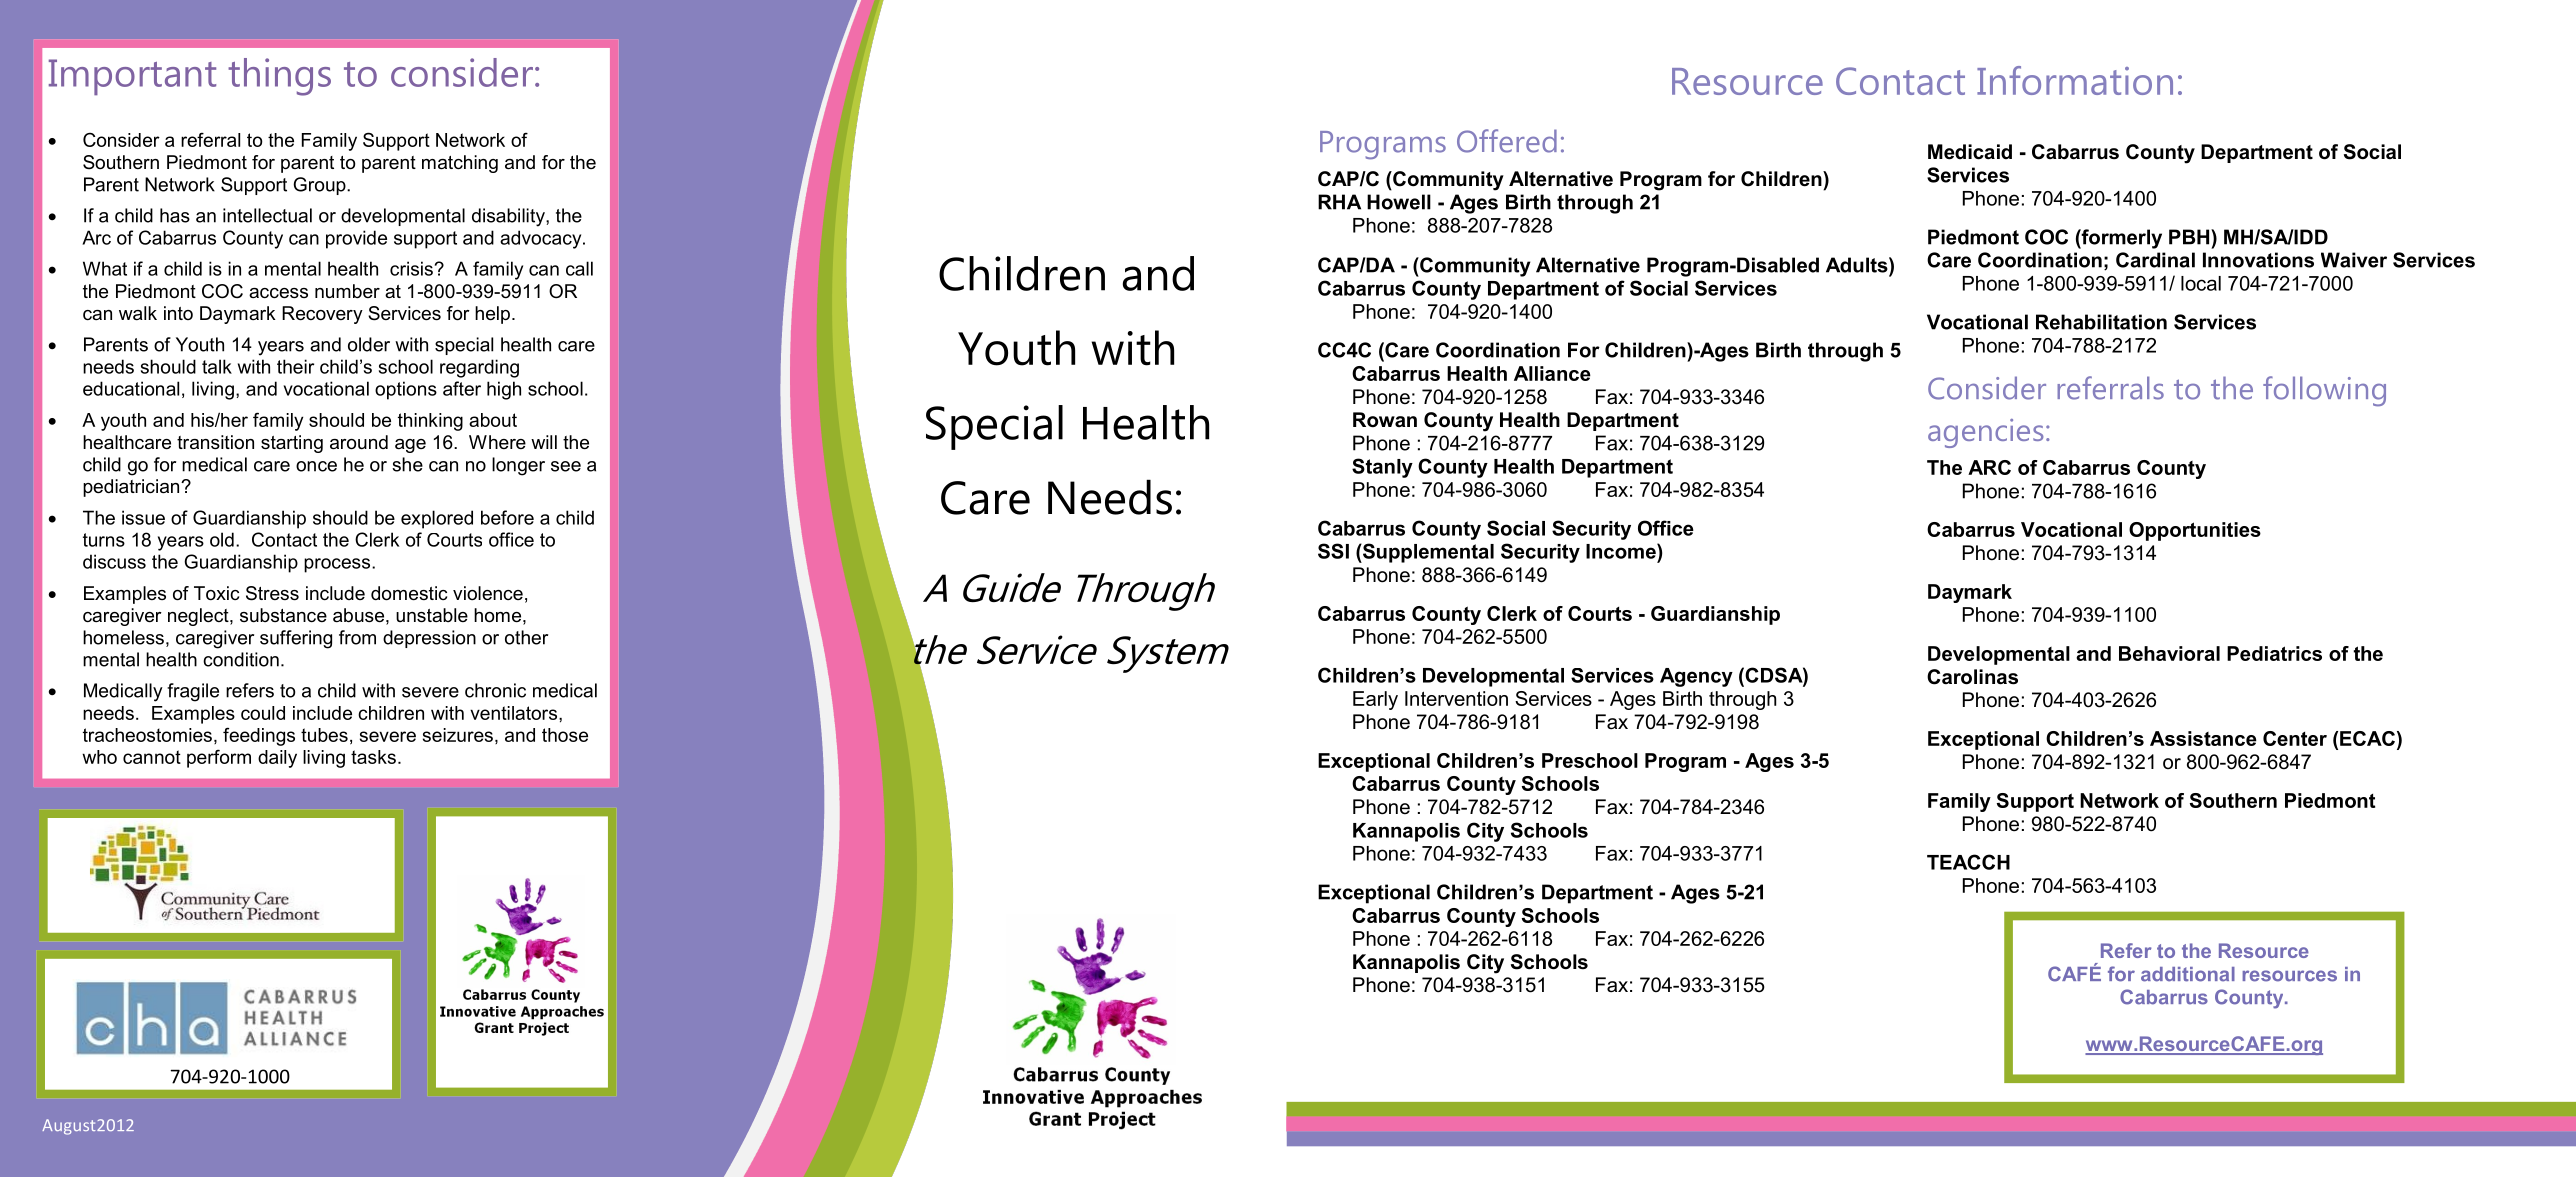  What do you see at coordinates (322, 315) in the screenshot?
I see `Recovery` at bounding box center [322, 315].
